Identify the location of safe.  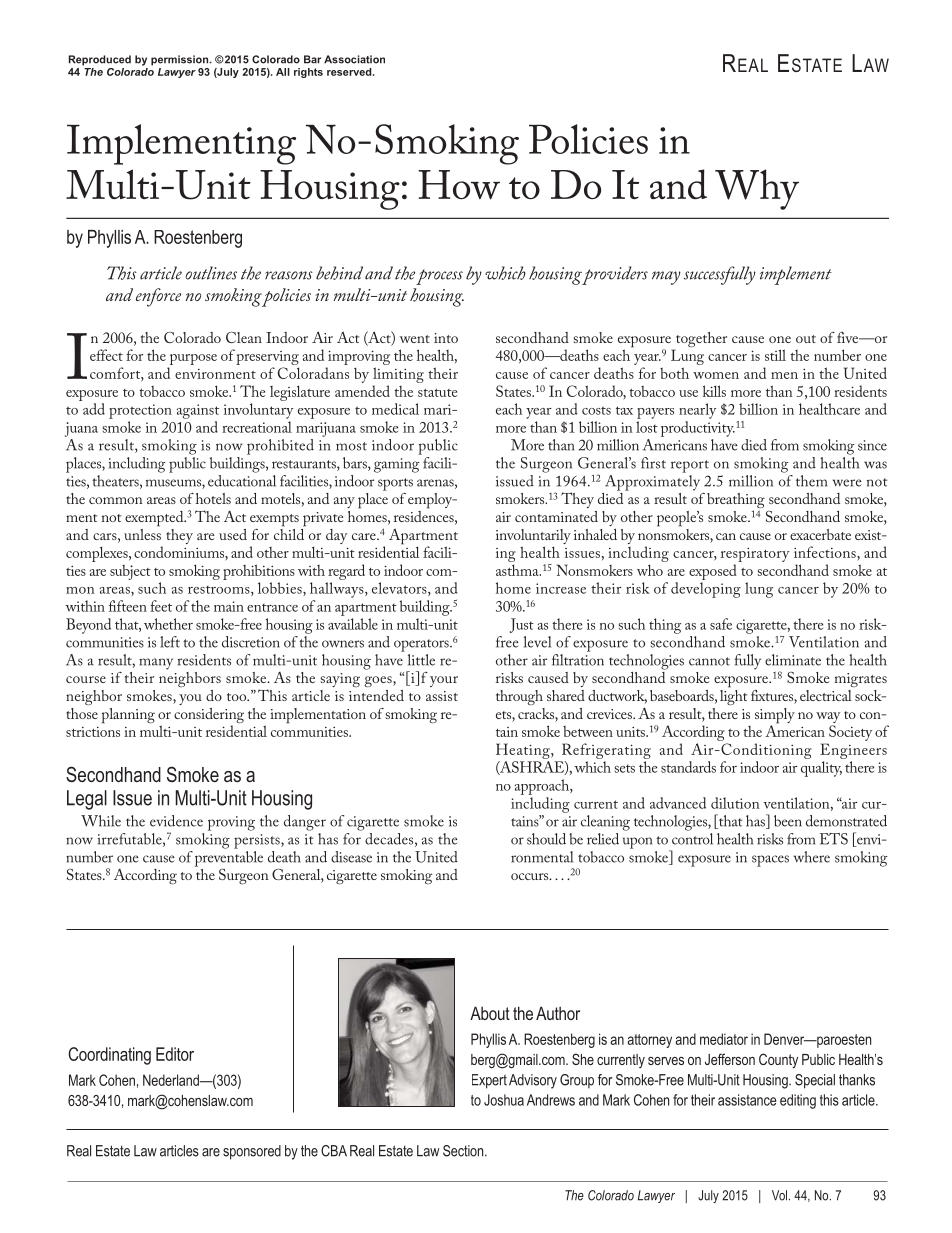
(721, 624).
